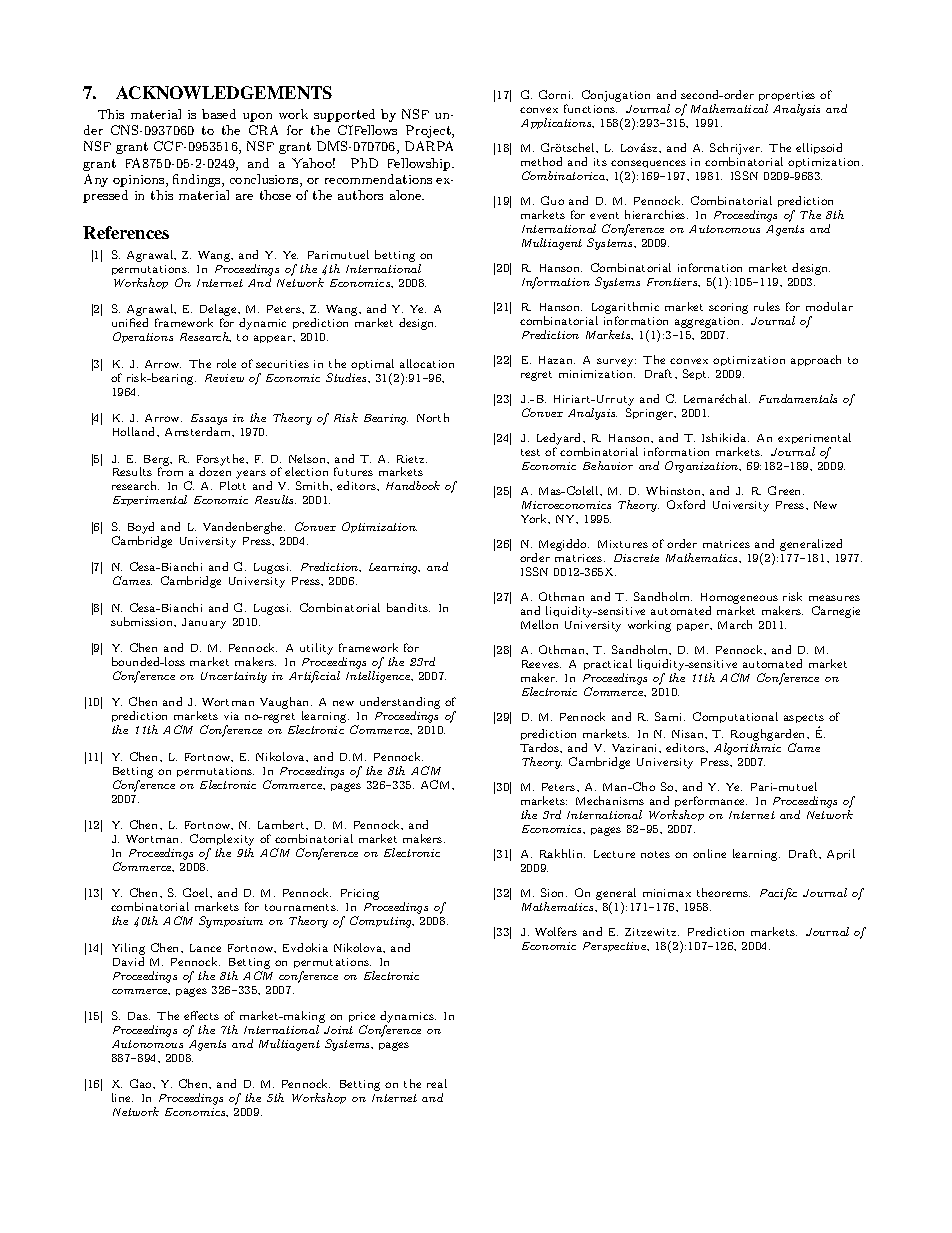 This document has width=952, height=1233. What do you see at coordinates (427, 363) in the document?
I see `allocation` at bounding box center [427, 363].
